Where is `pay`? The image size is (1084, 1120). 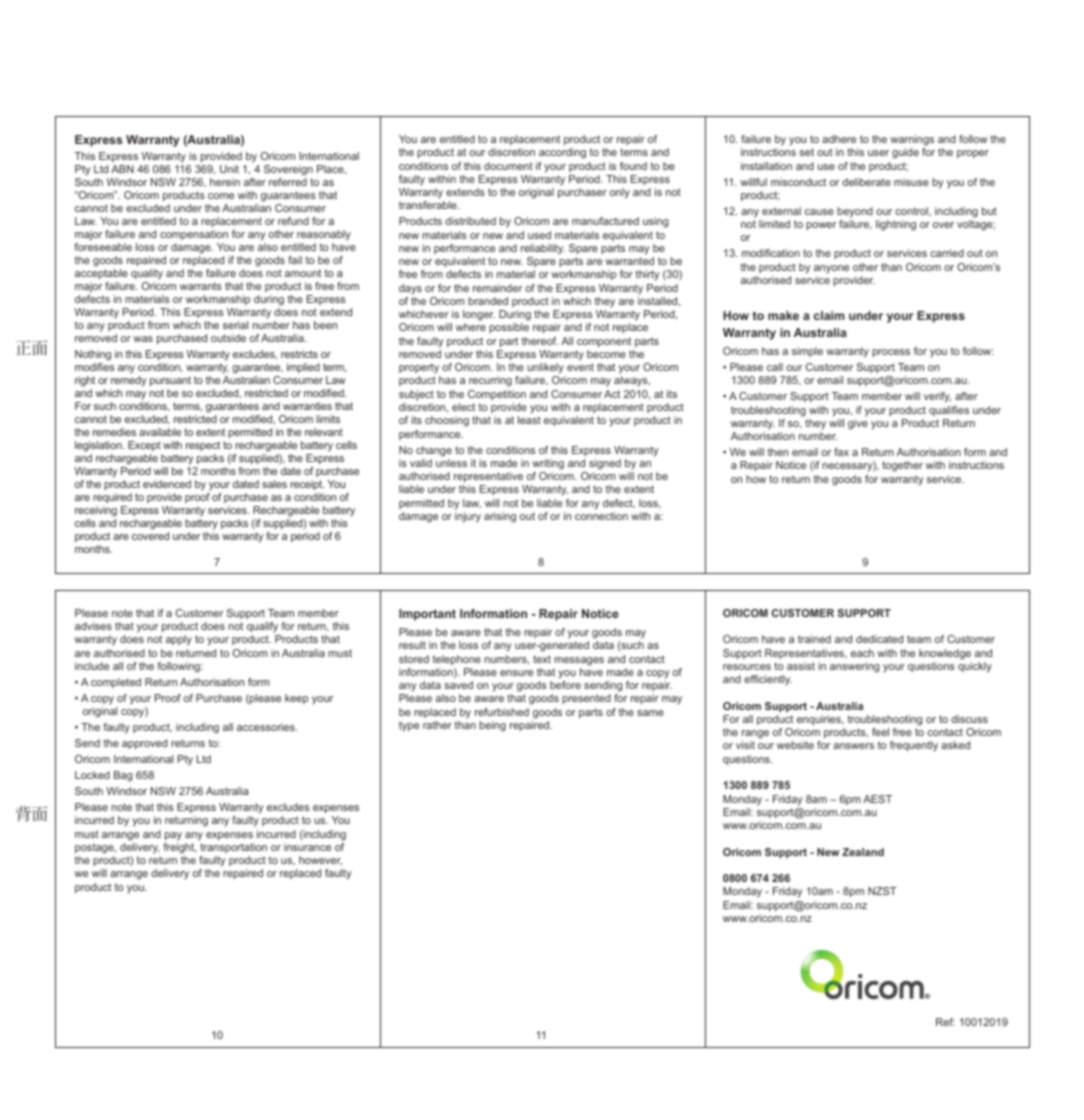
pay is located at coordinates (173, 836).
